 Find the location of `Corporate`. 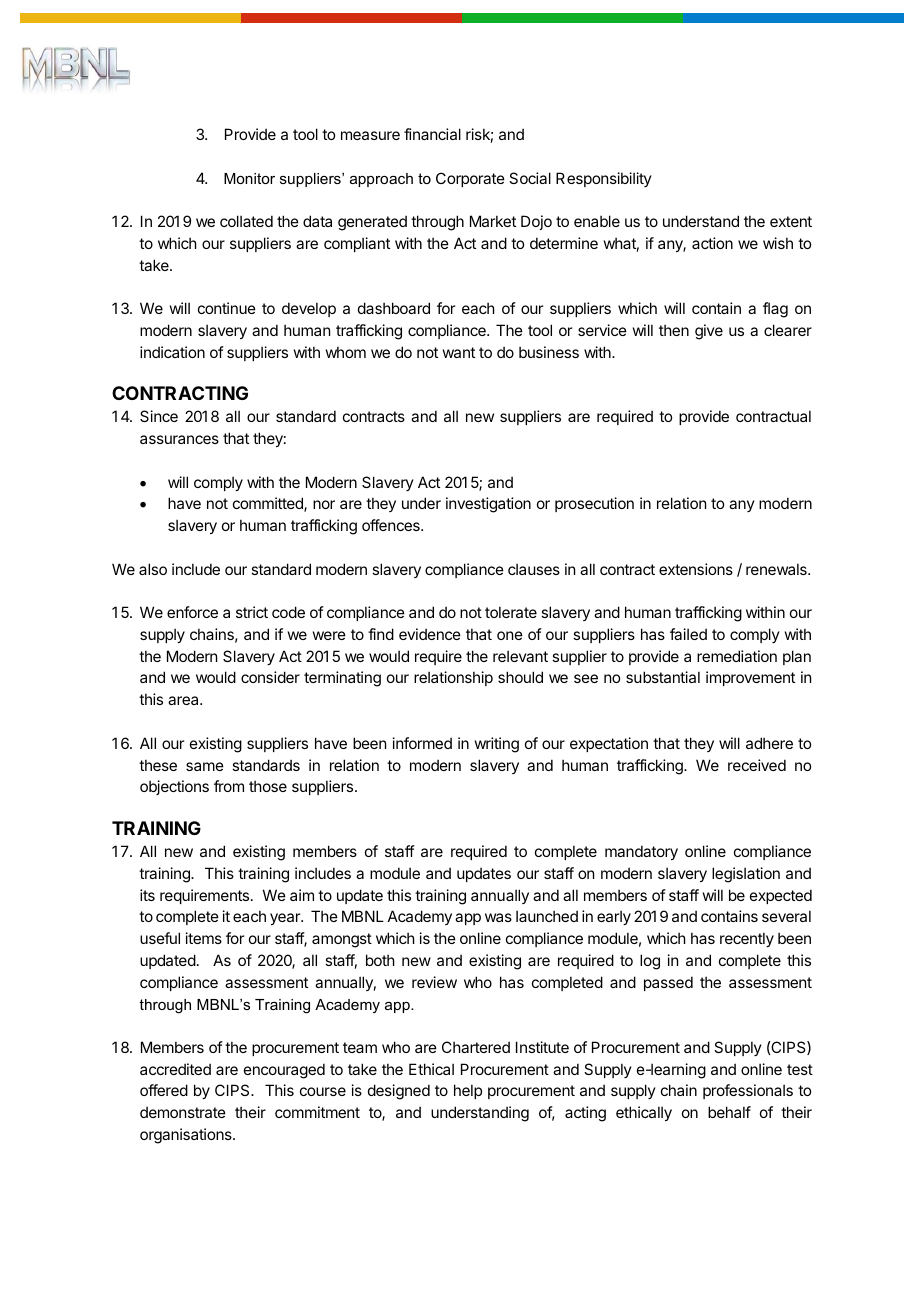

Corporate is located at coordinates (470, 179).
